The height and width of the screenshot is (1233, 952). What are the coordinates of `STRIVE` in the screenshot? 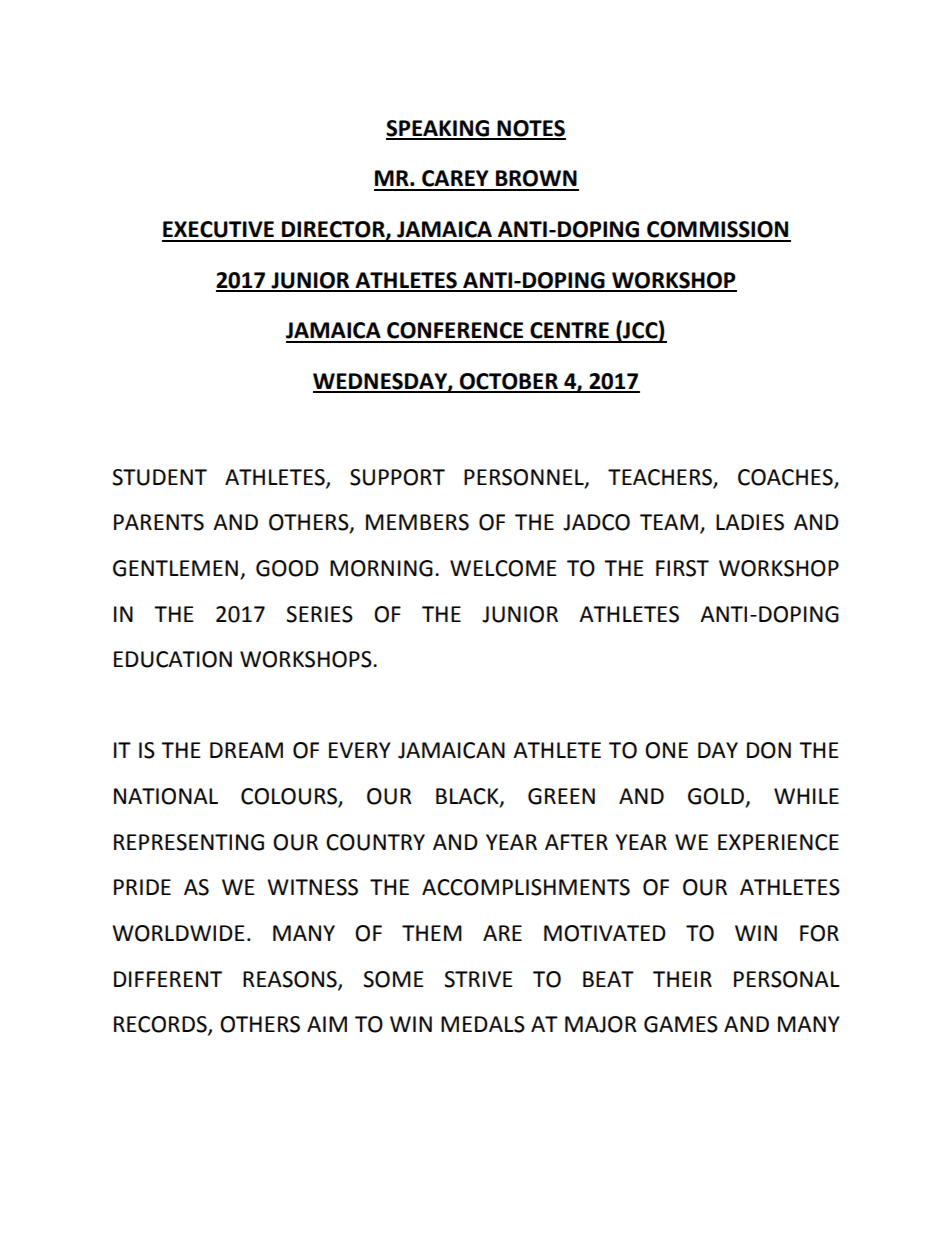 It's located at (478, 979).
